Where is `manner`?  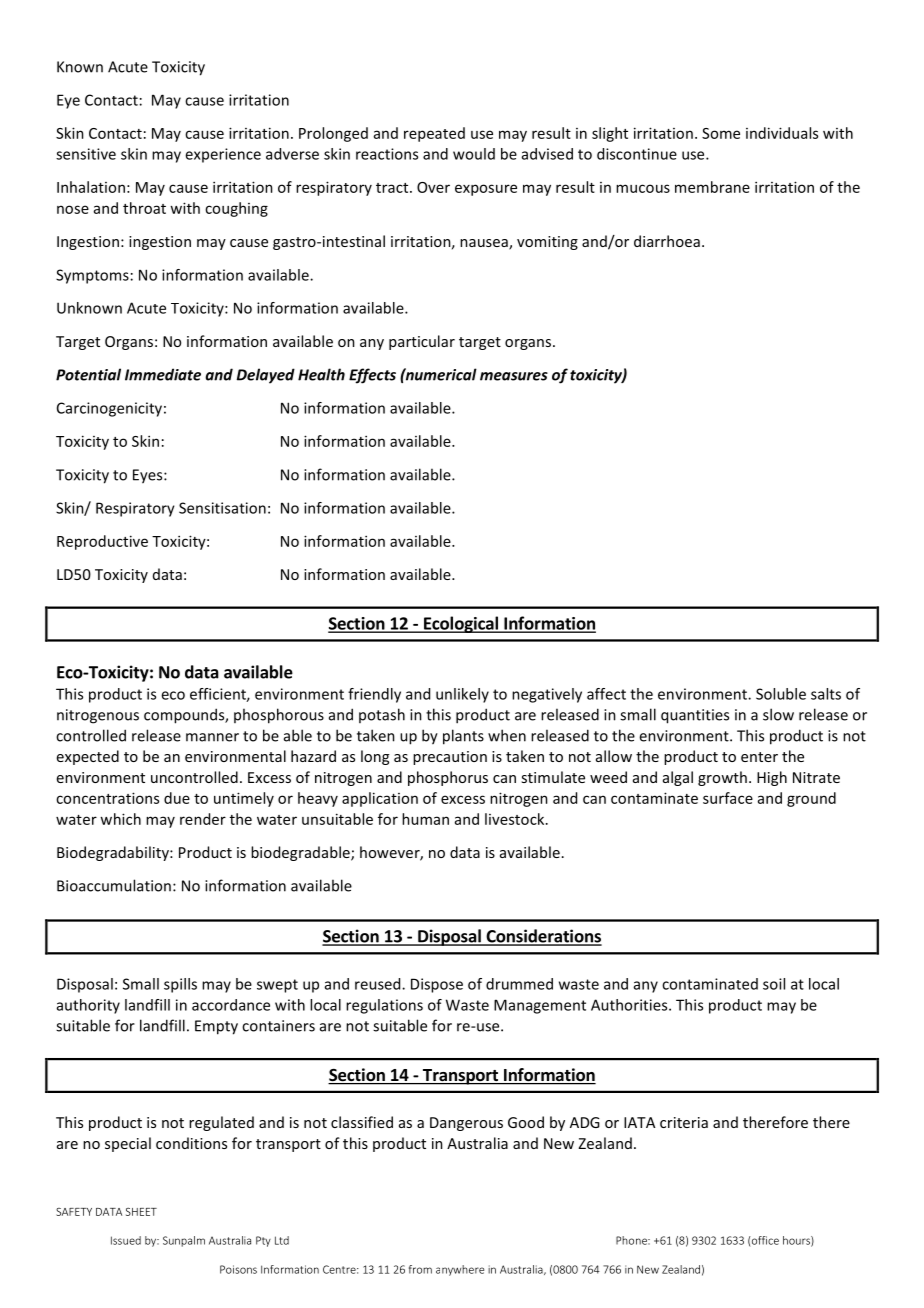 manner is located at coordinates (212, 737).
